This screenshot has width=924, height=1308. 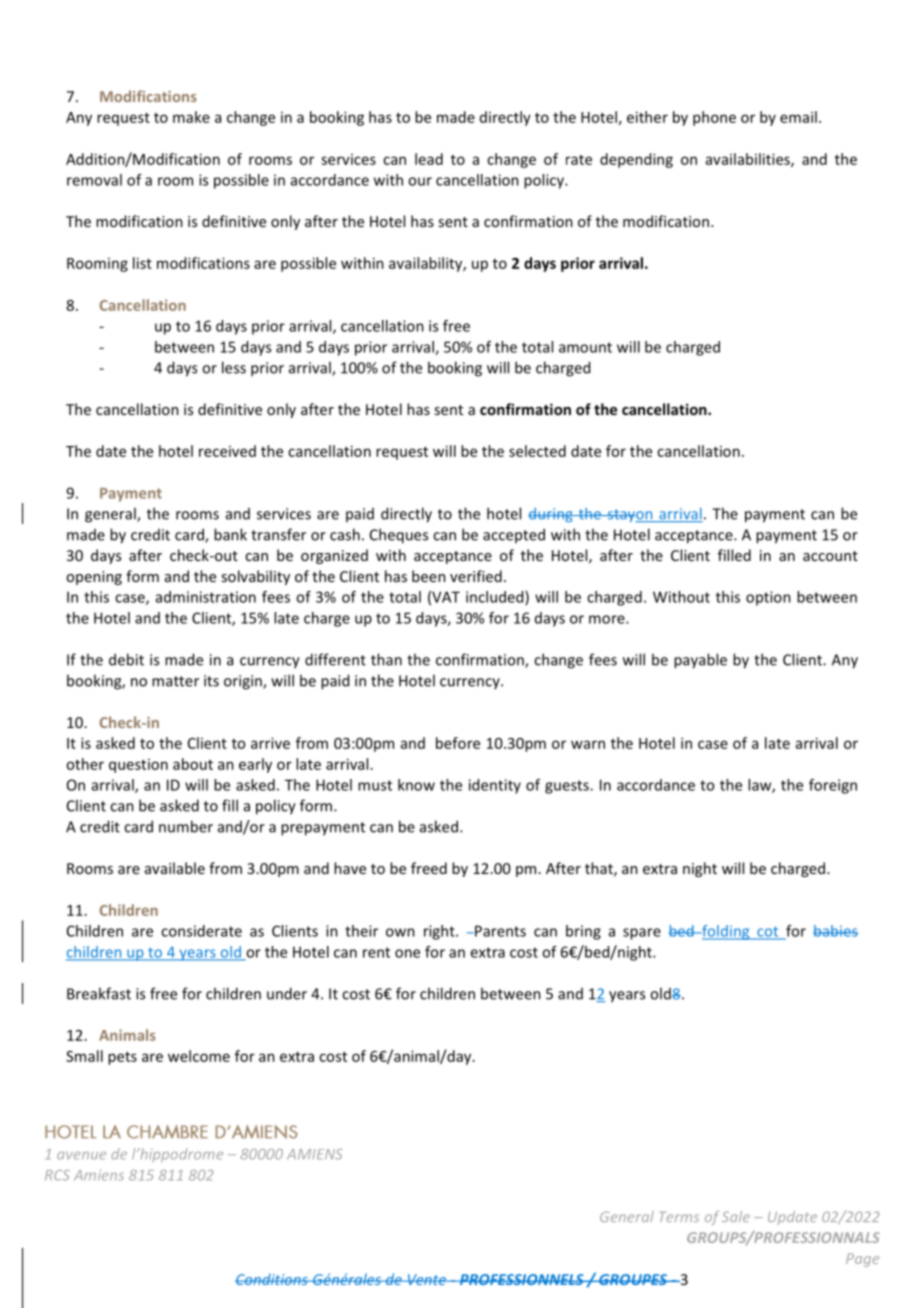 What do you see at coordinates (700, 661) in the screenshot?
I see `payable` at bounding box center [700, 661].
